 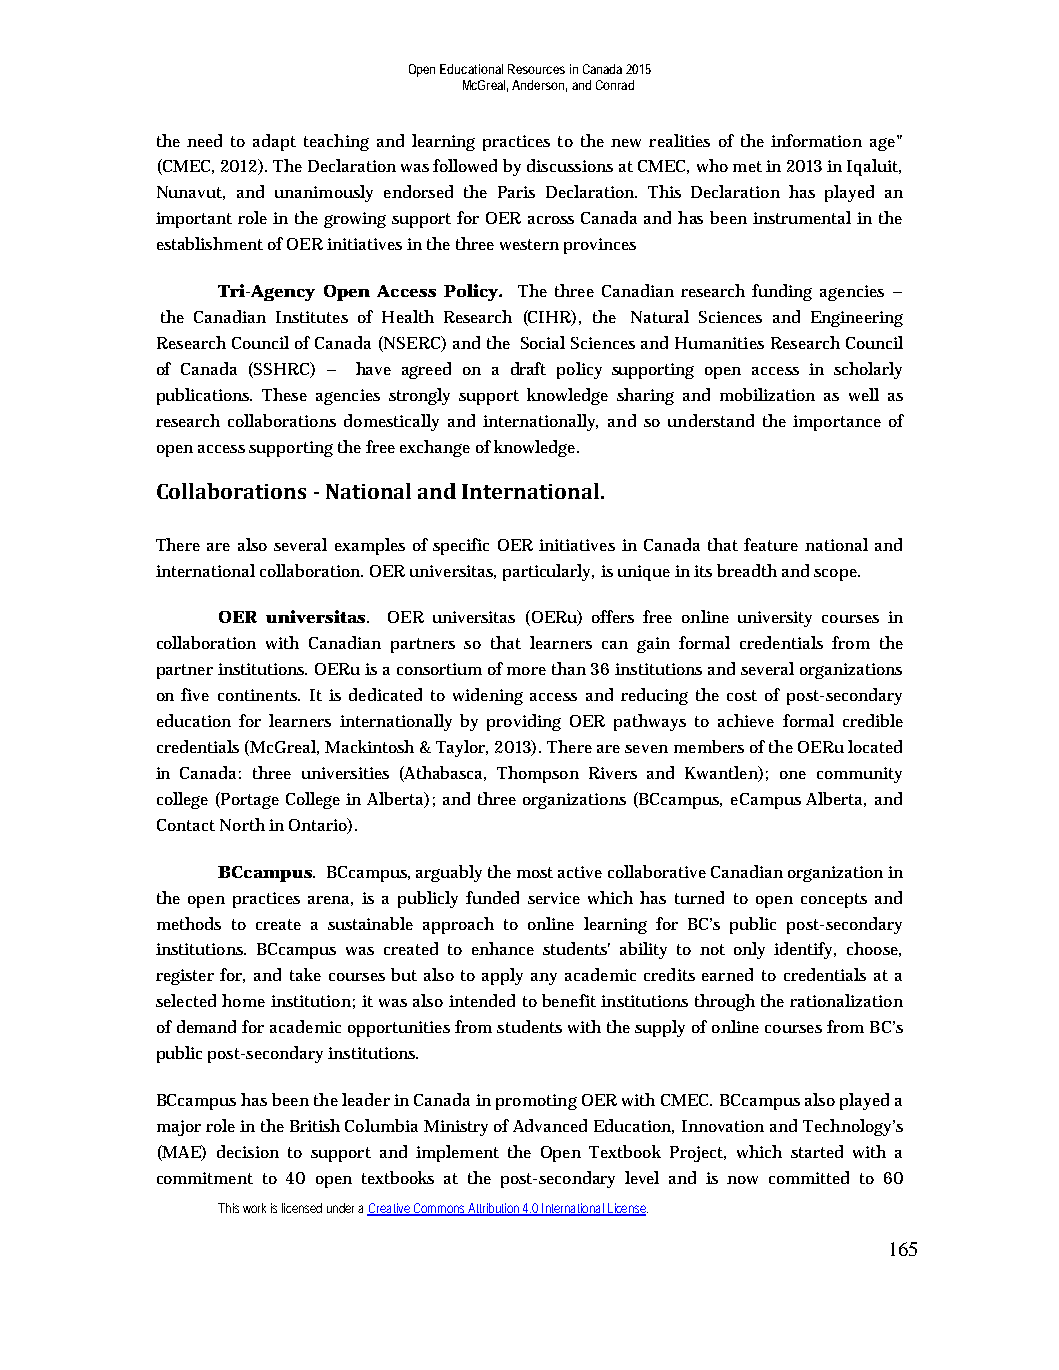 What do you see at coordinates (524, 722) in the page?
I see `providing` at bounding box center [524, 722].
